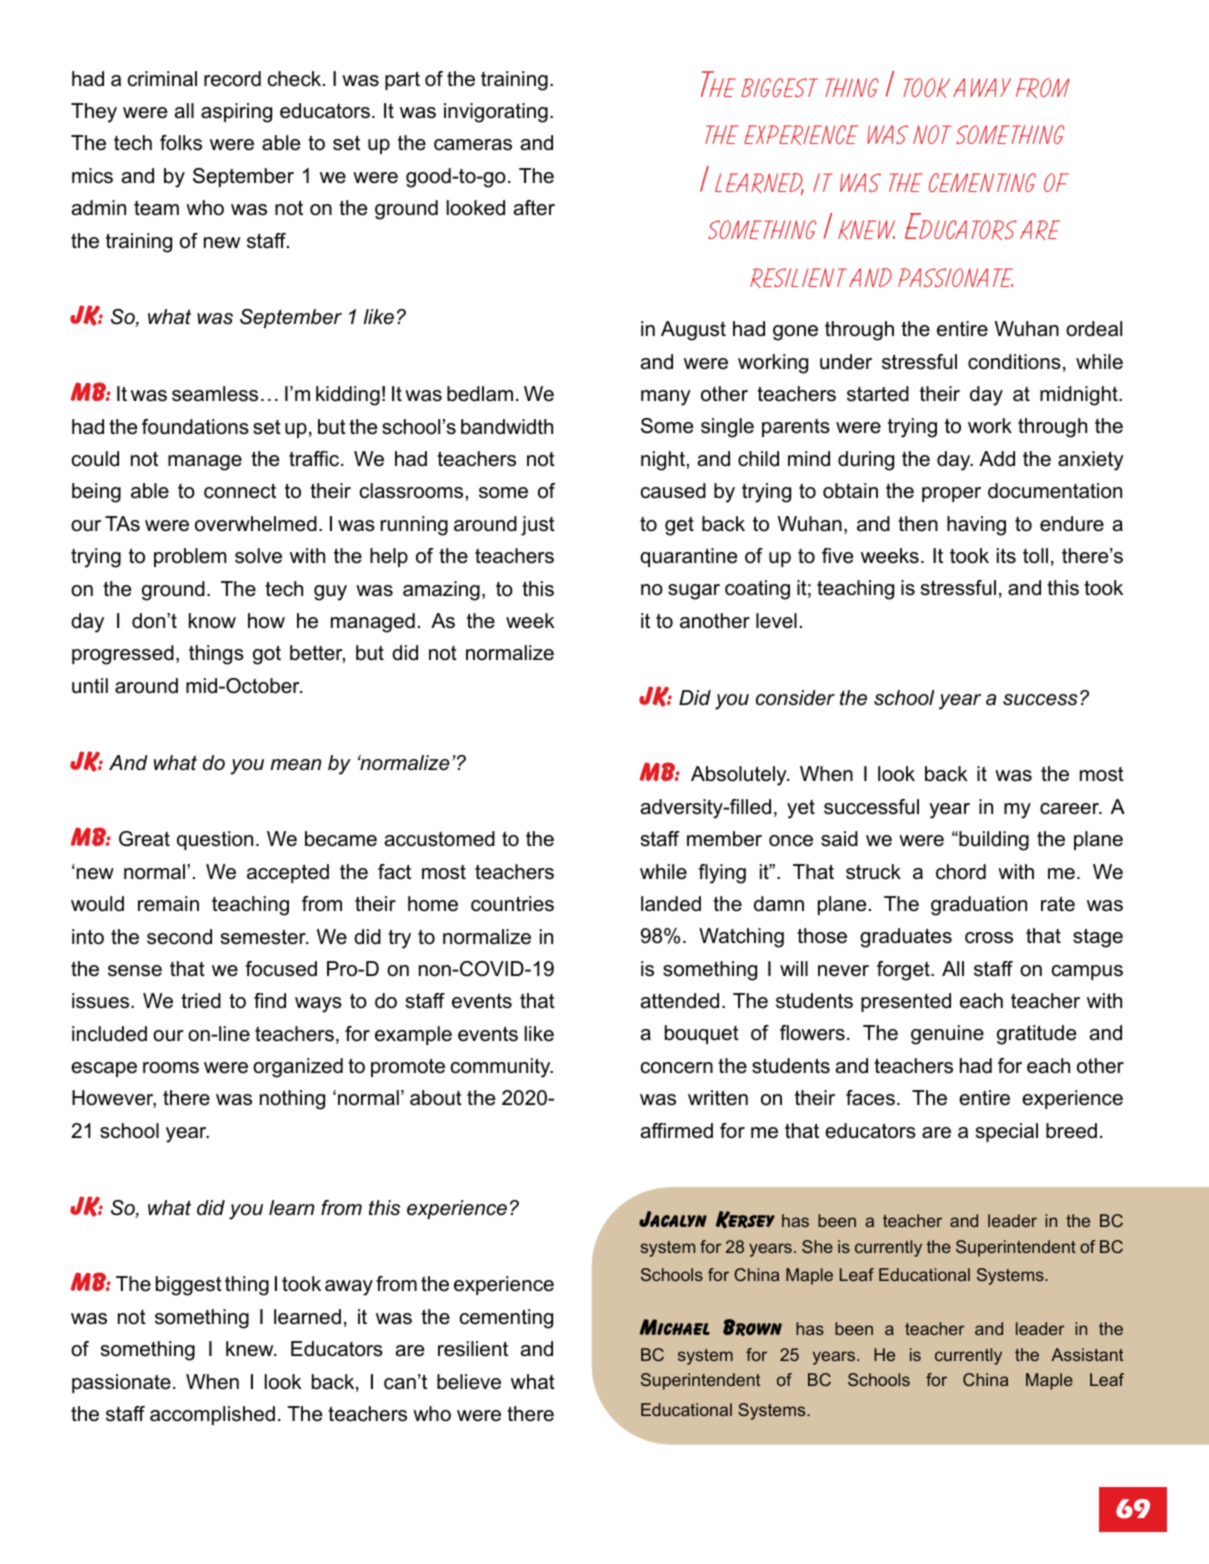  I want to click on ordeal, so click(1094, 329).
